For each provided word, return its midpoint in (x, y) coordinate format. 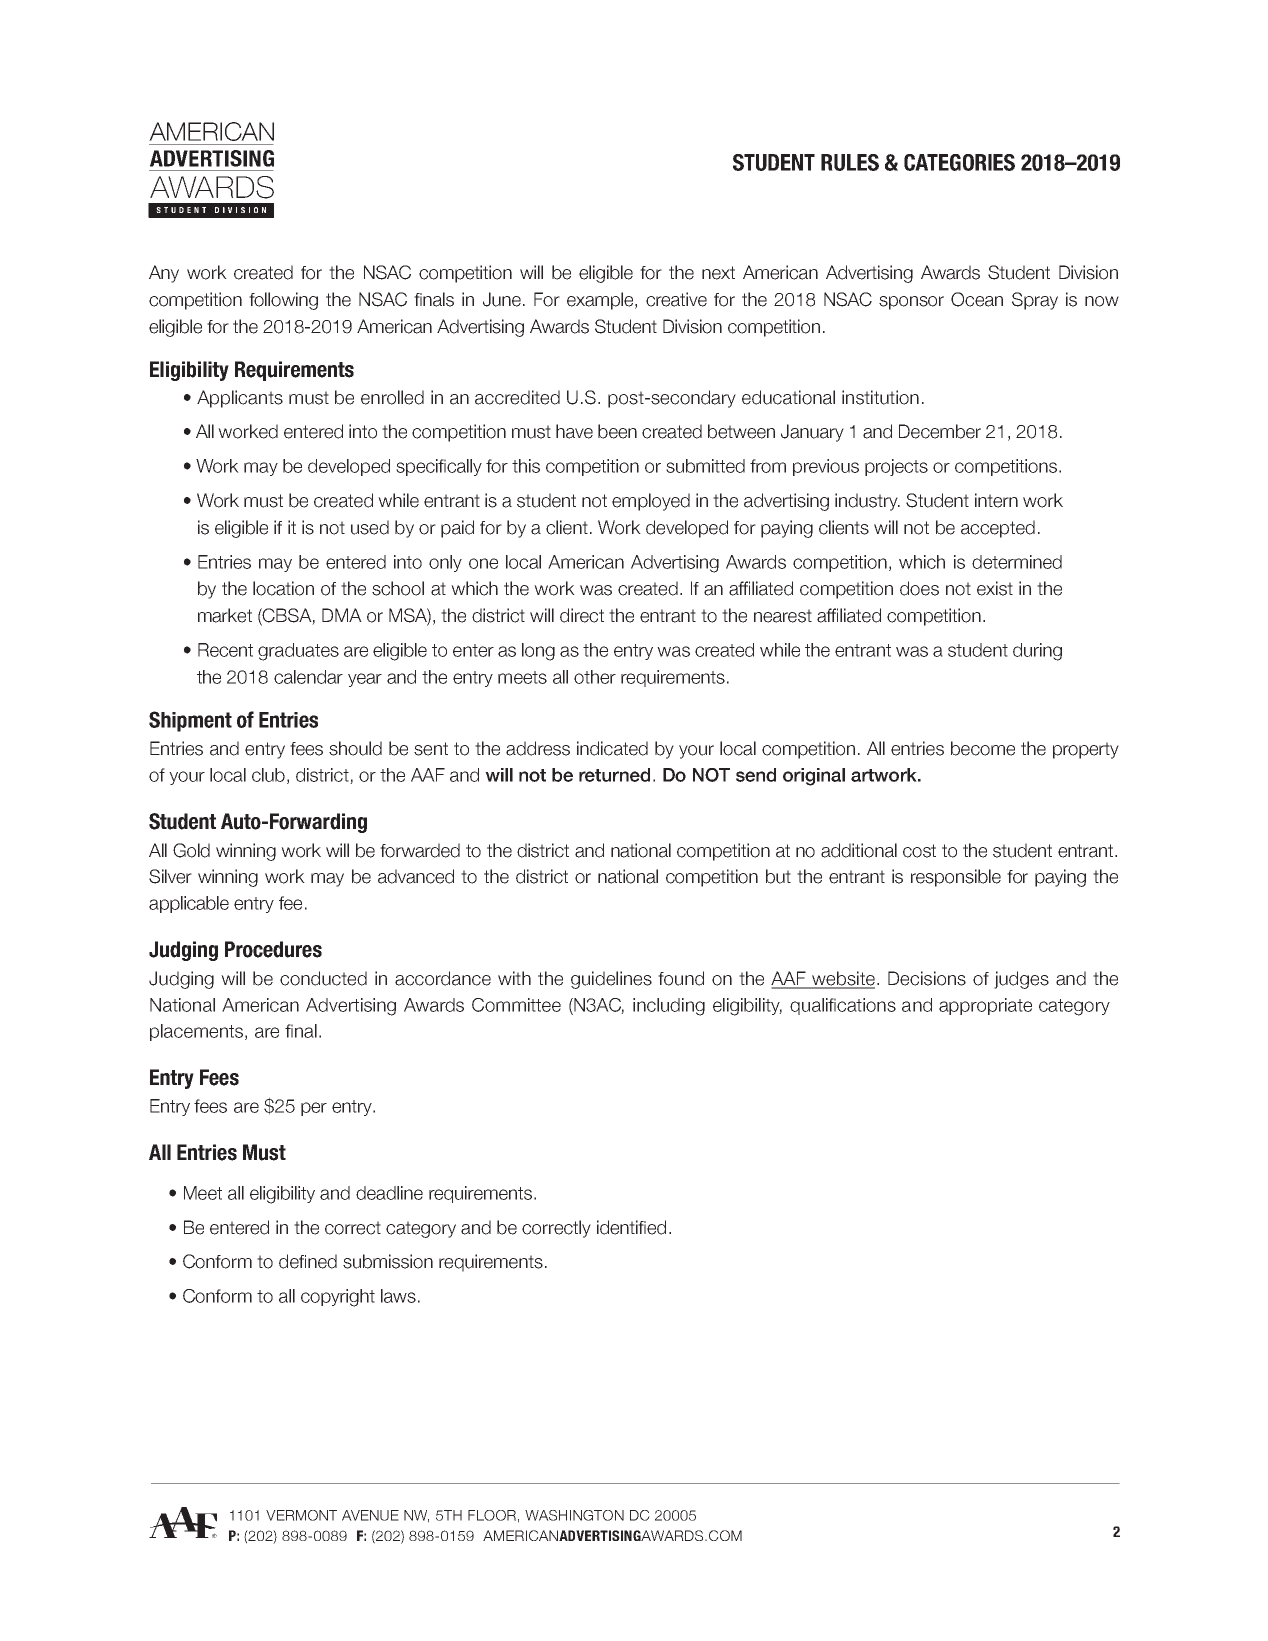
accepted (998, 529)
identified (631, 1227)
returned (614, 775)
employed (651, 502)
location (283, 588)
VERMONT (301, 1515)
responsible (956, 878)
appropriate (985, 1006)
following (283, 301)
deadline (389, 1193)
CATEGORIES (959, 162)
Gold (191, 850)
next (718, 273)
